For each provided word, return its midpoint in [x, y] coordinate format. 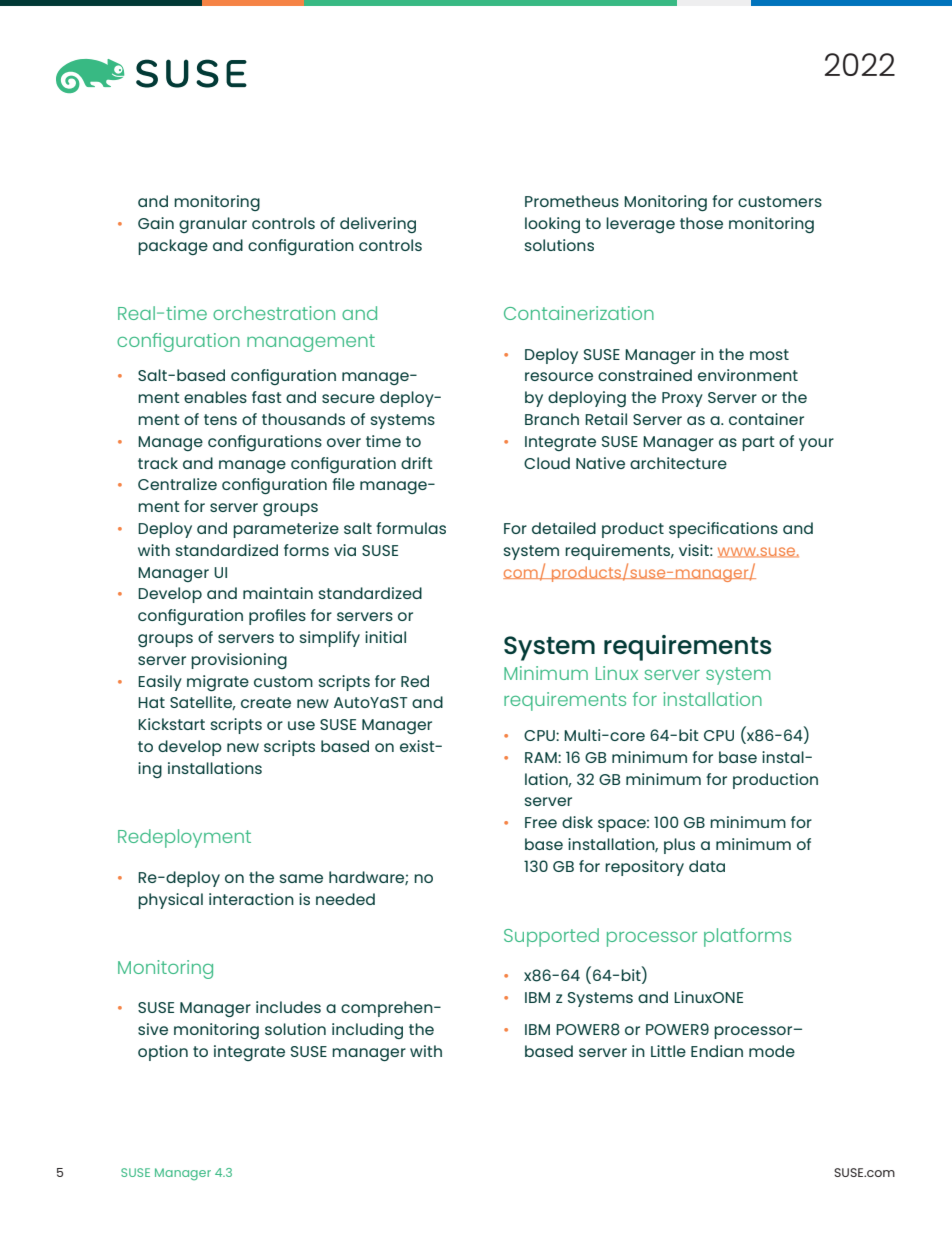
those [701, 223]
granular [213, 225]
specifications [723, 530]
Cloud [547, 463]
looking [552, 225]
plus [679, 846]
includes [288, 1007]
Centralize [177, 484]
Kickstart [171, 724]
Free [541, 822]
